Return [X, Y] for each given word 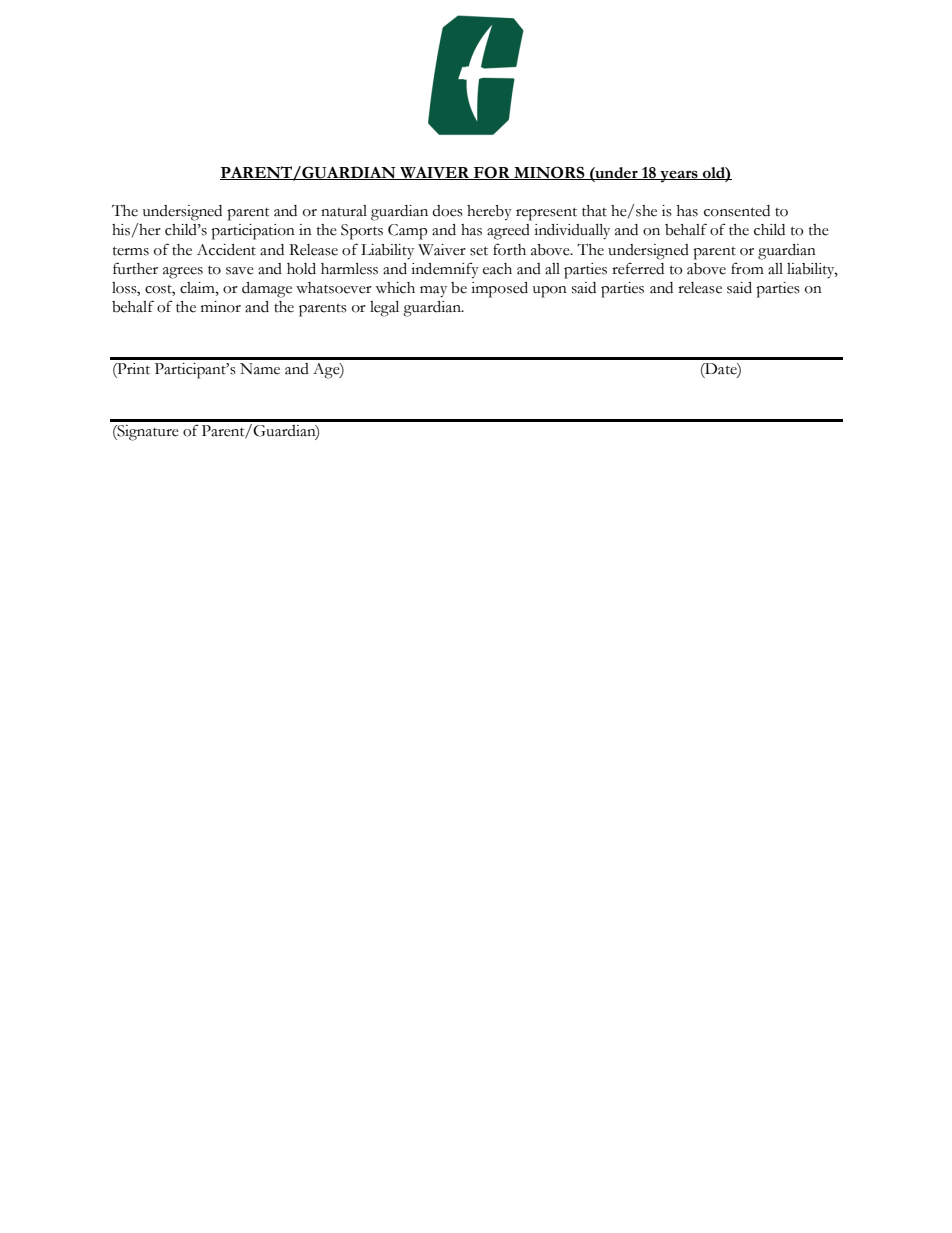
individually [572, 232]
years [679, 176]
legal [384, 309]
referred [638, 268]
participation [253, 232]
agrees [183, 273]
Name [260, 369]
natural [344, 211]
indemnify [445, 270]
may [433, 292]
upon [550, 292]
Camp [408, 232]
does [447, 211]
